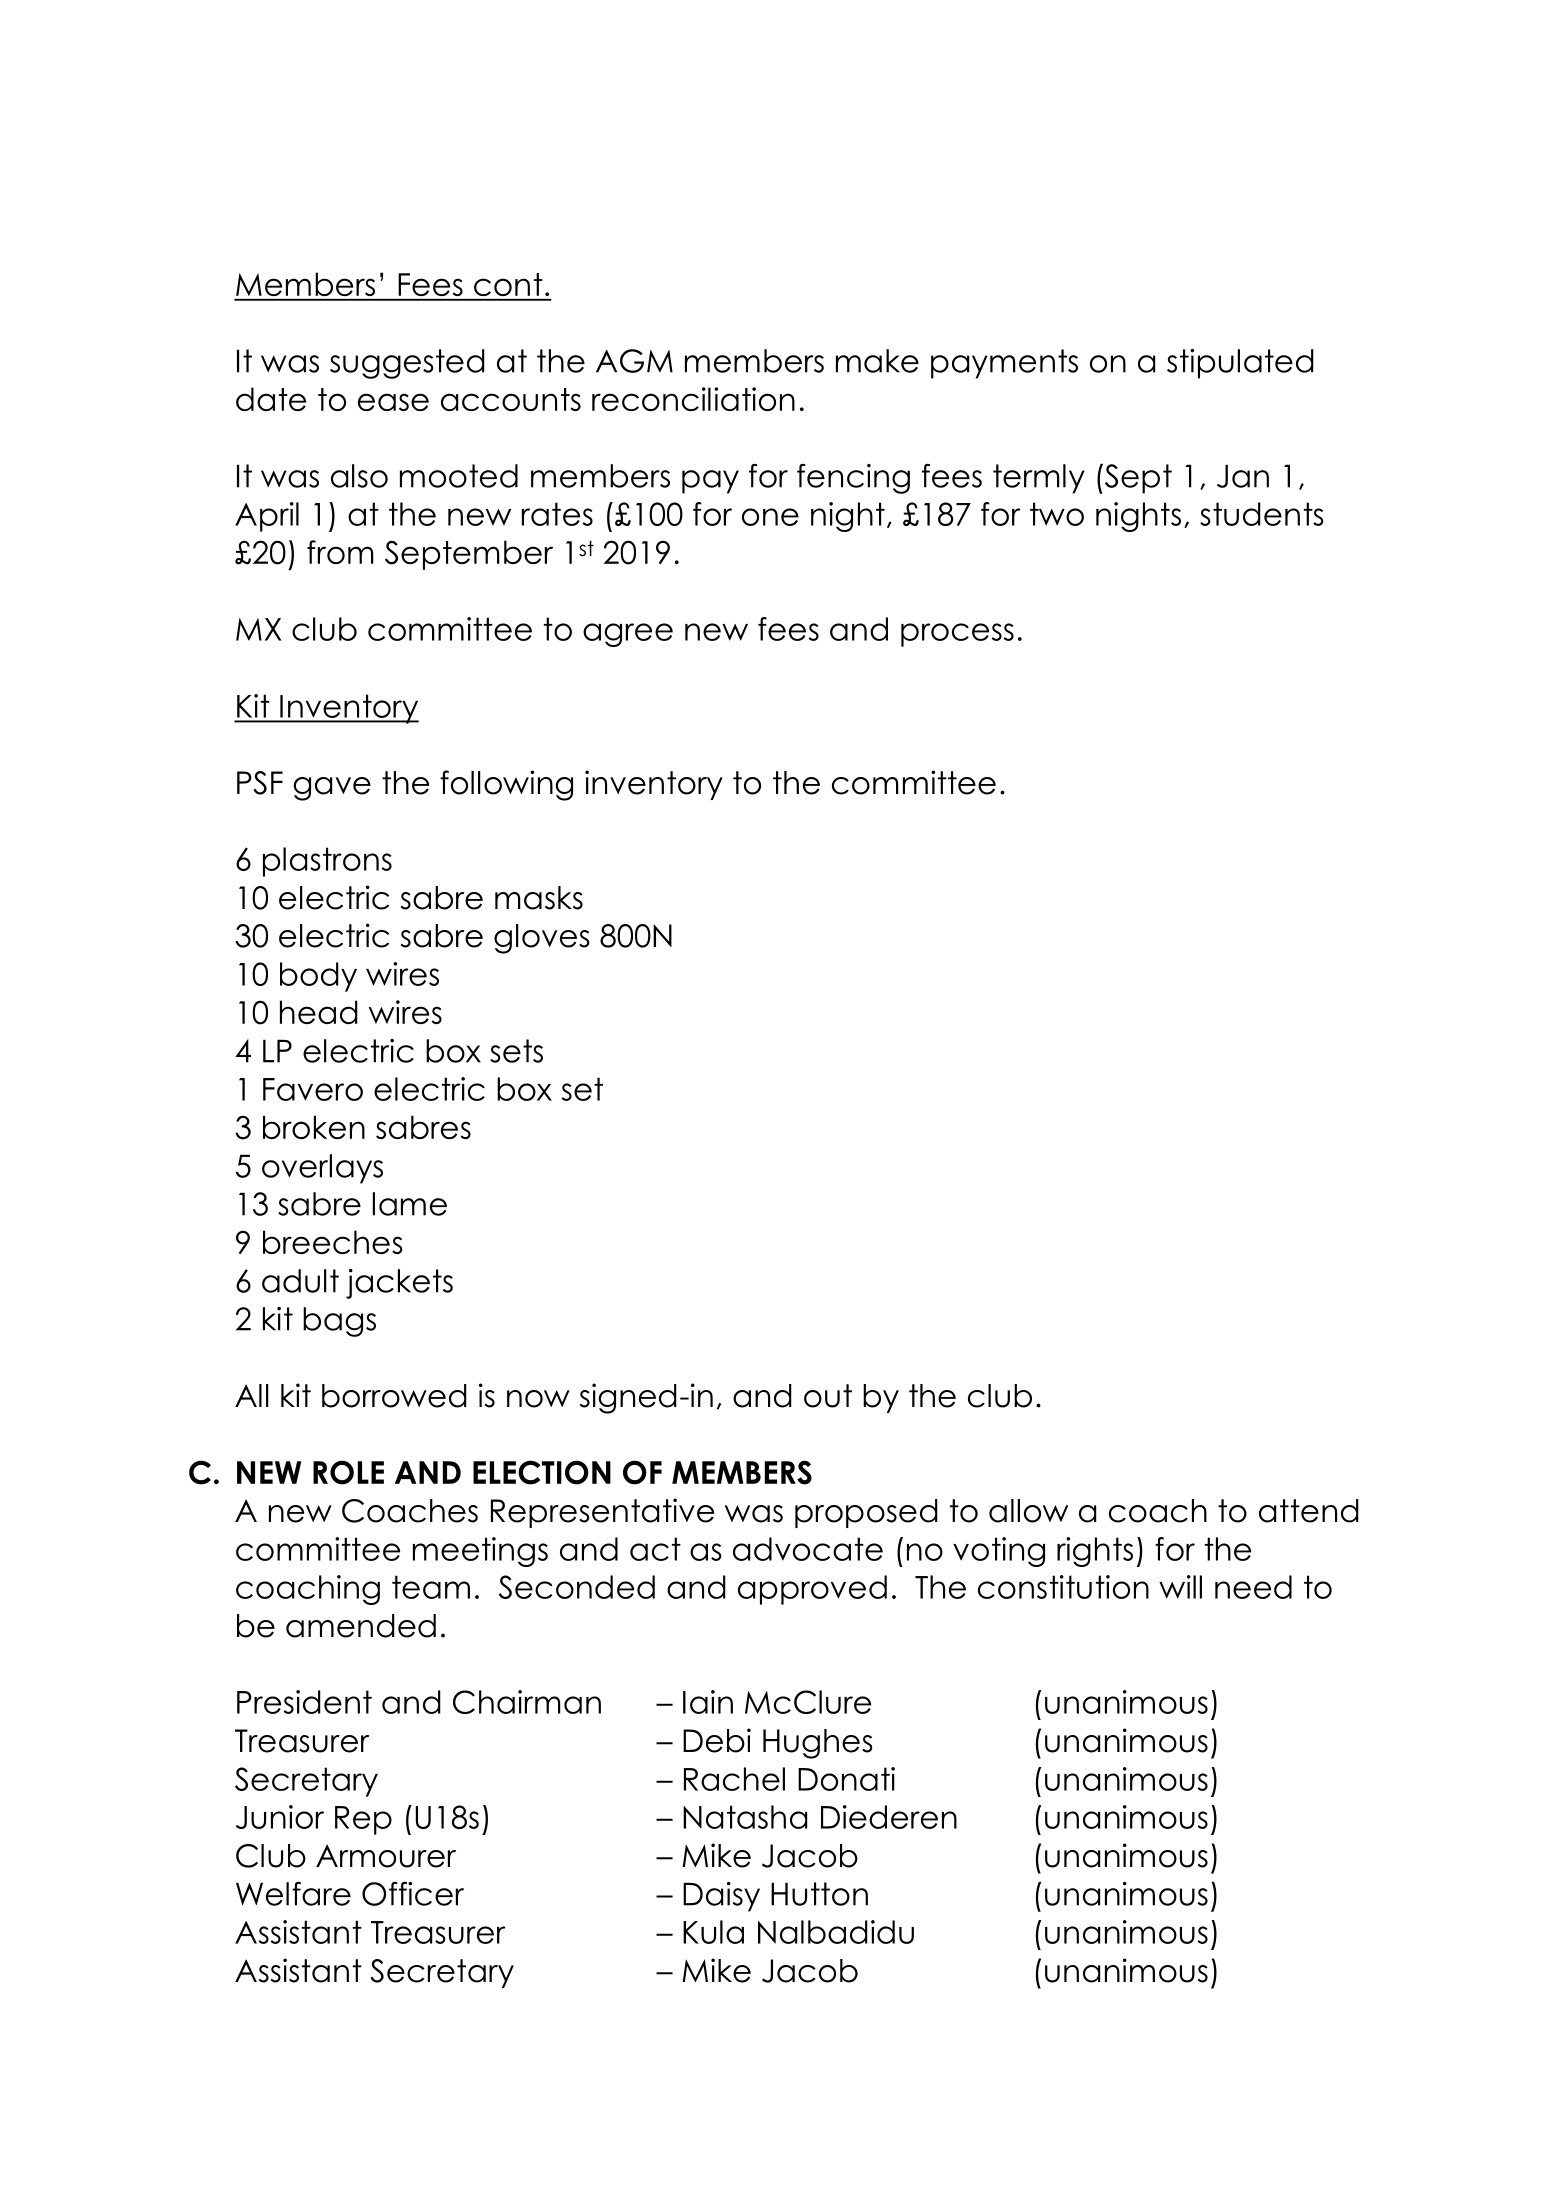 Image resolution: width=1550 pixels, height=2193 pixels. What do you see at coordinates (1240, 364) in the page?
I see `stipulated` at bounding box center [1240, 364].
